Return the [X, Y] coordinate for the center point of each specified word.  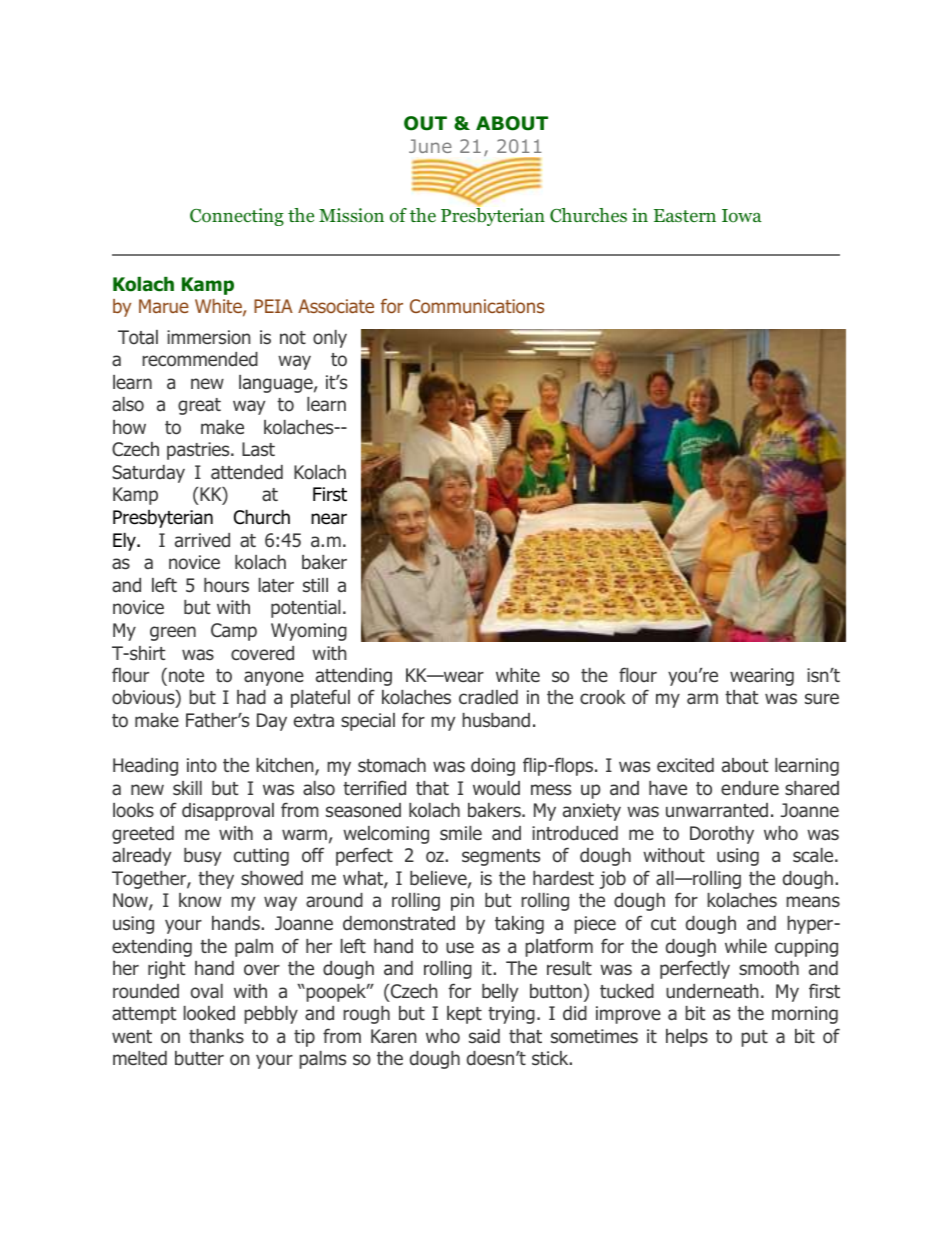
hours [226, 585]
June [430, 146]
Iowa [742, 216]
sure [822, 698]
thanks [216, 1036]
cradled [488, 697]
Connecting [237, 217]
